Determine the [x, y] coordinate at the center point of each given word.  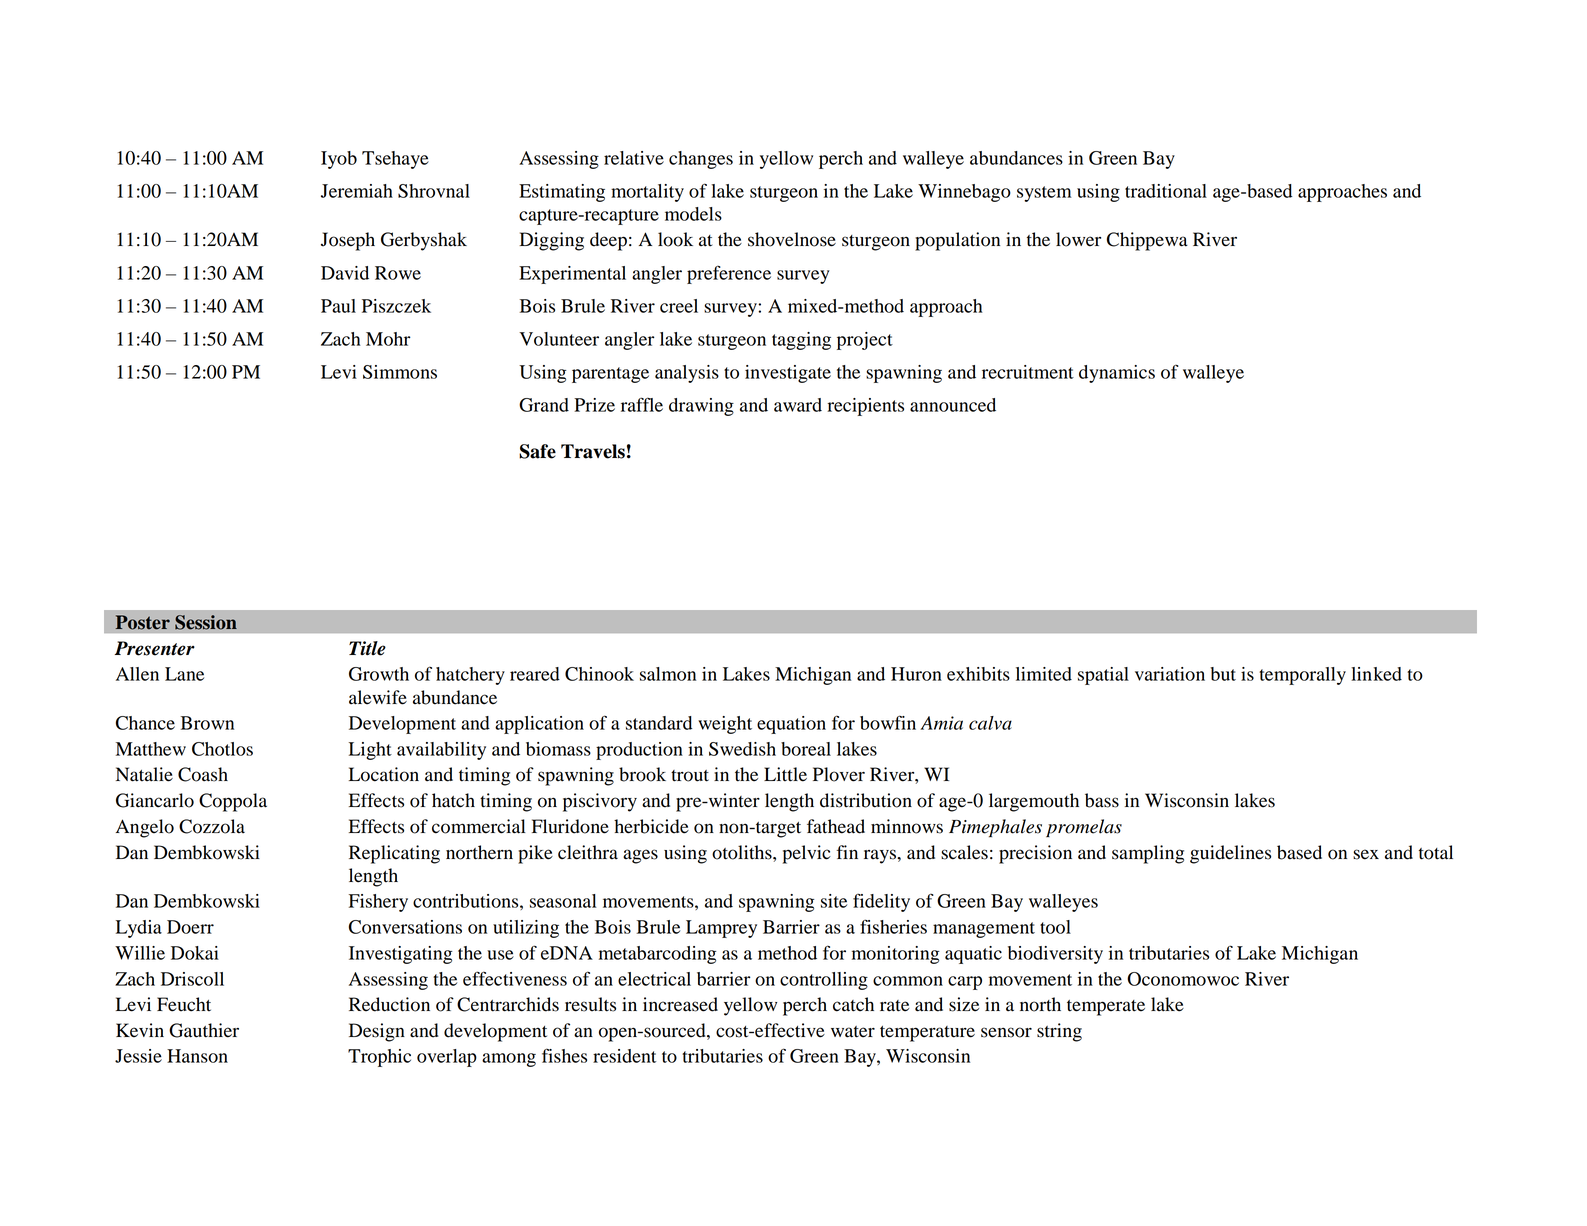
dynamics [1117, 374]
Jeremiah [357, 191]
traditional [1166, 191]
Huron [916, 674]
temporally [1302, 676]
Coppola [233, 802]
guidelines [1230, 854]
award [798, 405]
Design [377, 1032]
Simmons [400, 372]
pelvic [807, 854]
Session [206, 622]
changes [701, 160]
